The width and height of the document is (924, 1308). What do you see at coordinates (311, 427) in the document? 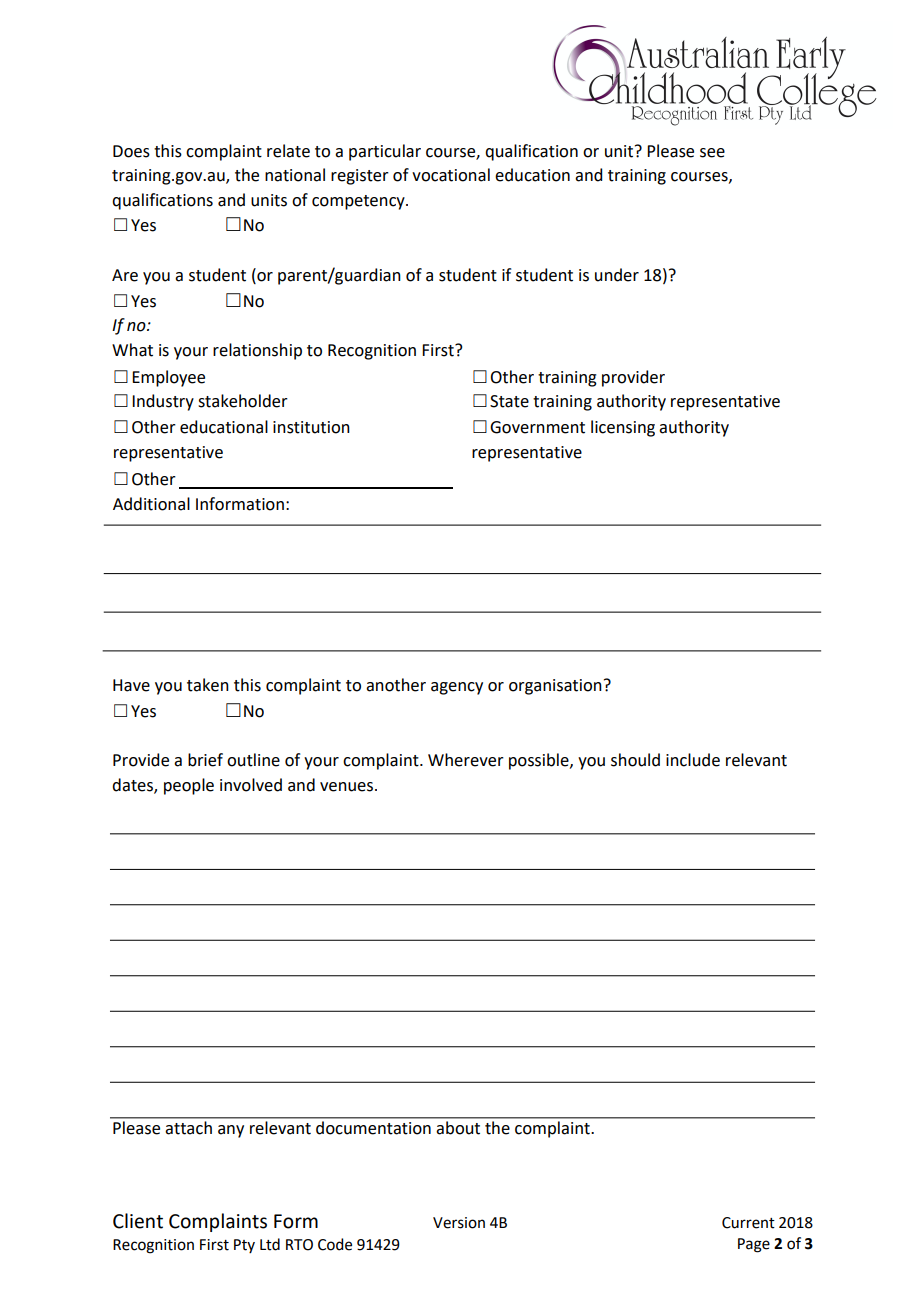
I see `institution` at bounding box center [311, 427].
